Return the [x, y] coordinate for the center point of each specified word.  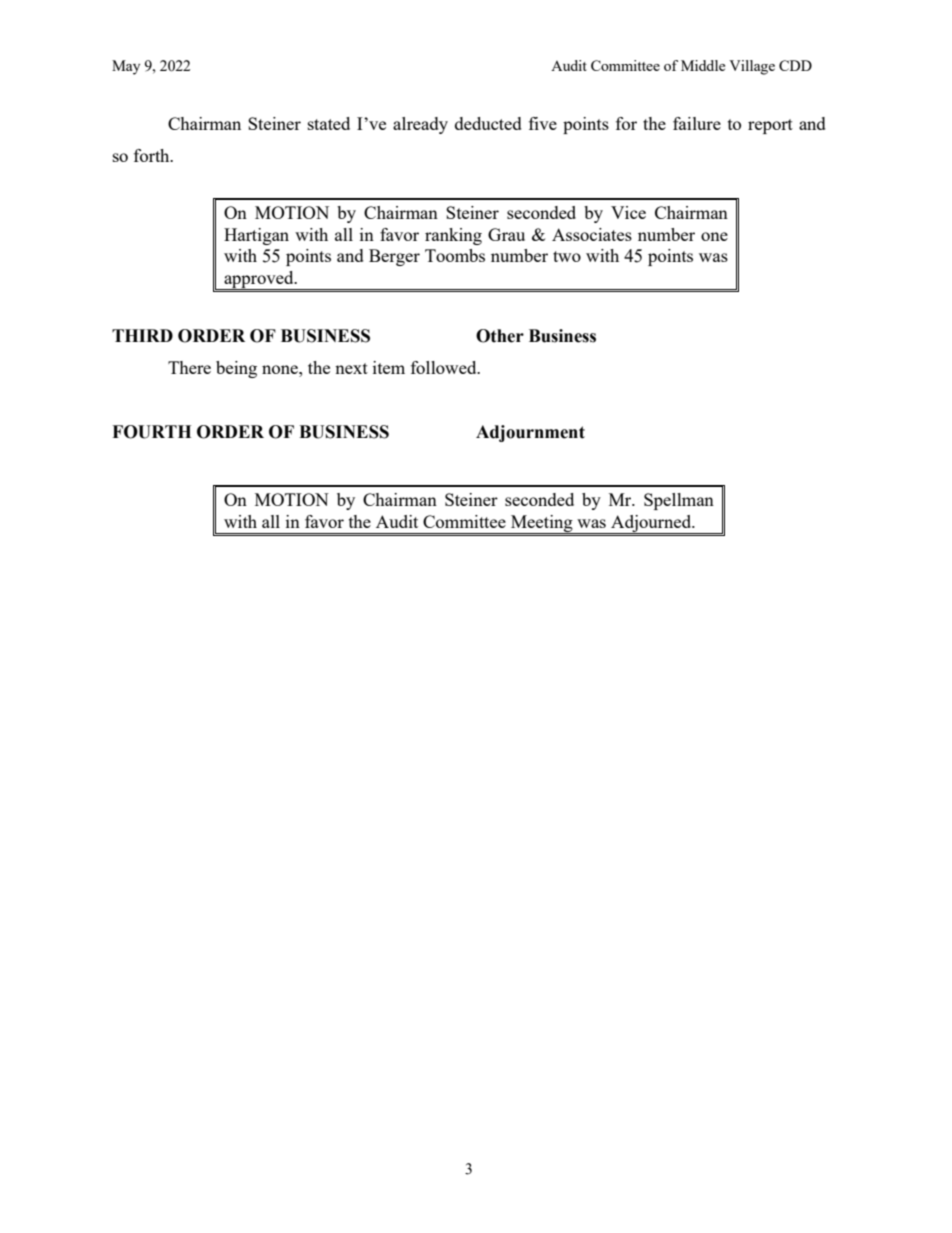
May [126, 67]
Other [500, 336]
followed [445, 367]
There [189, 367]
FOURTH [151, 432]
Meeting [542, 524]
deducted [488, 123]
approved [259, 280]
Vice [628, 212]
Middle [703, 65]
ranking [453, 236]
